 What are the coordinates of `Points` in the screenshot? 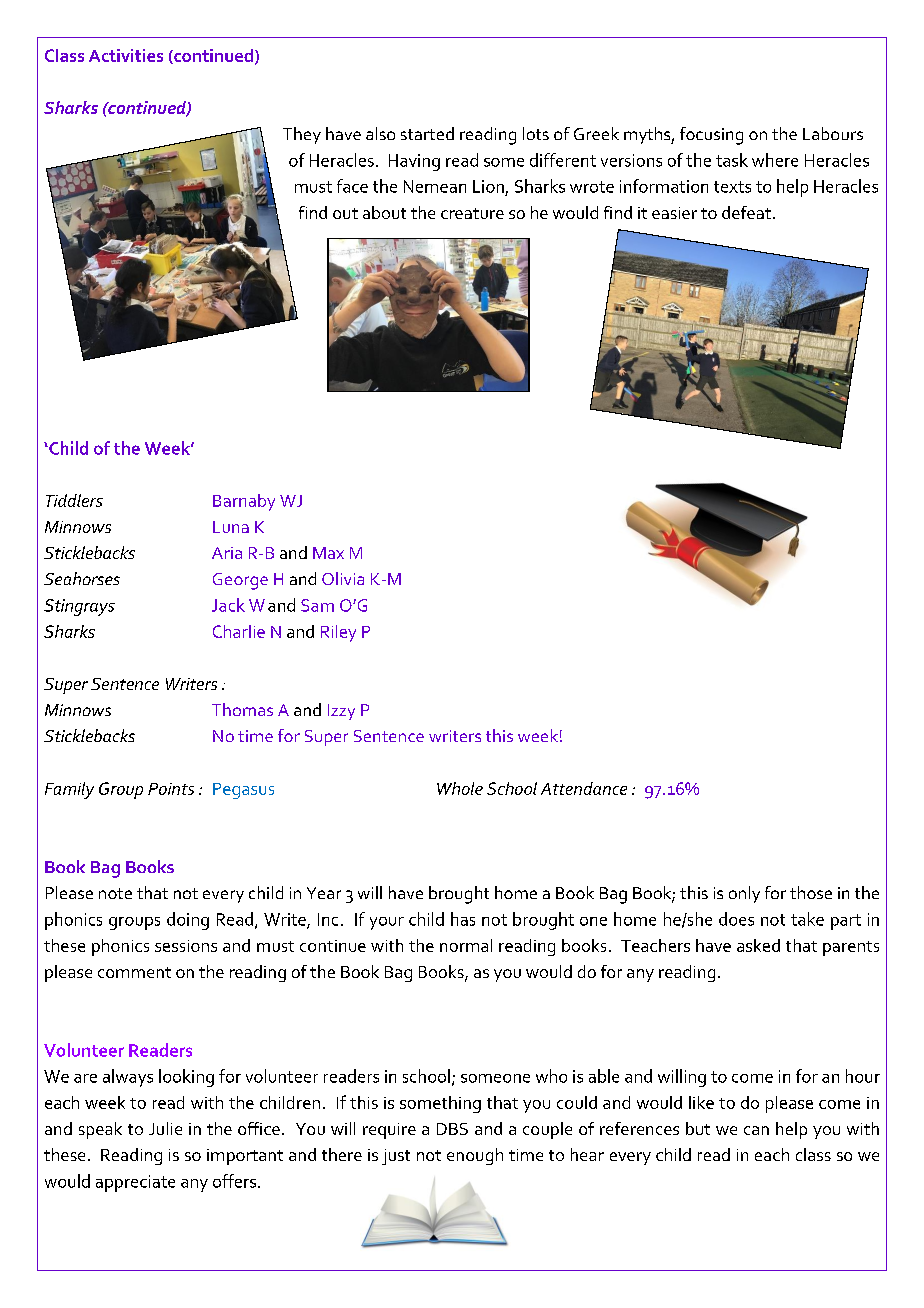 It's located at (171, 789).
